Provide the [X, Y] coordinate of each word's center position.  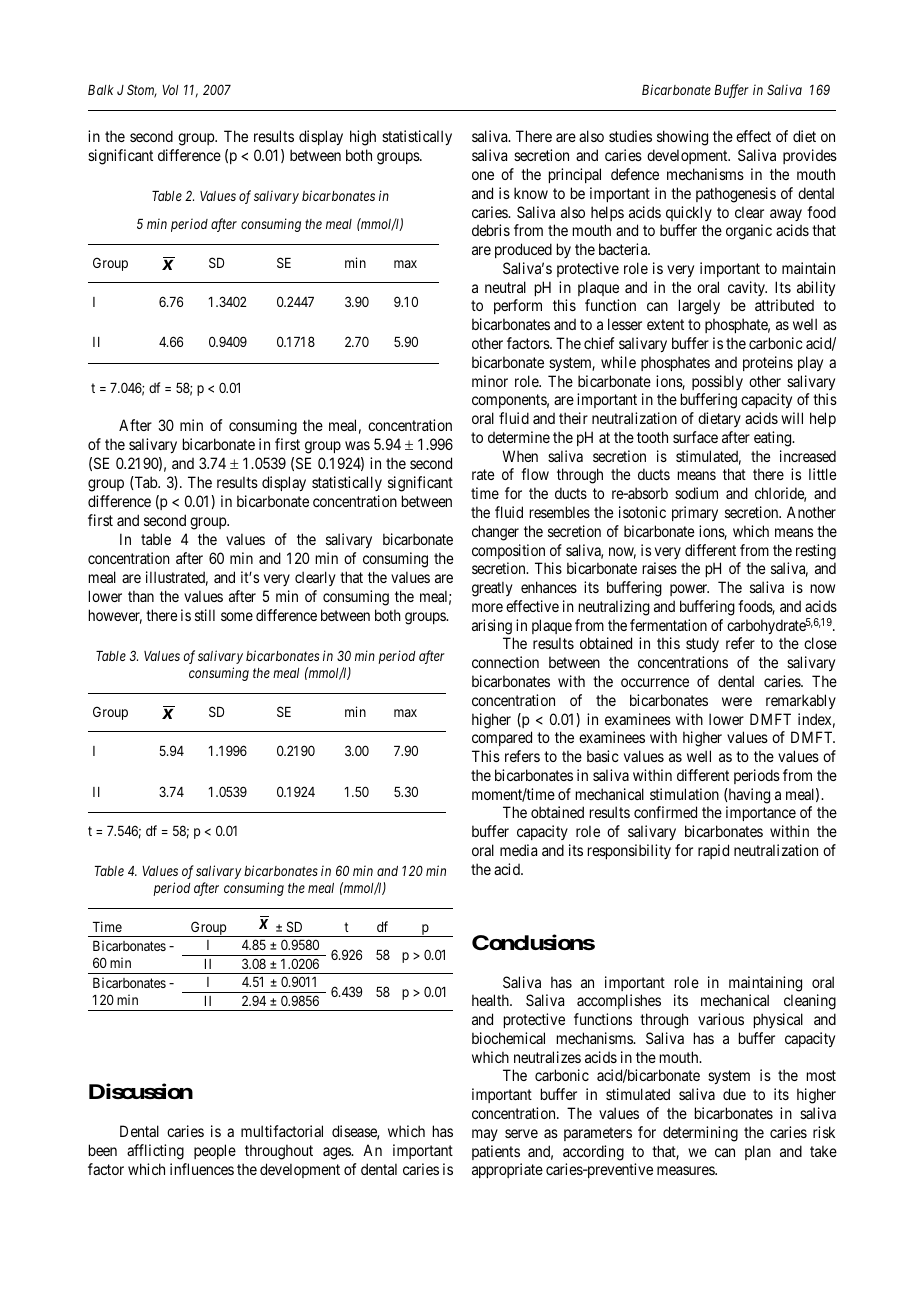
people [215, 1151]
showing [682, 138]
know [531, 193]
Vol [170, 90]
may [485, 1135]
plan [758, 1152]
